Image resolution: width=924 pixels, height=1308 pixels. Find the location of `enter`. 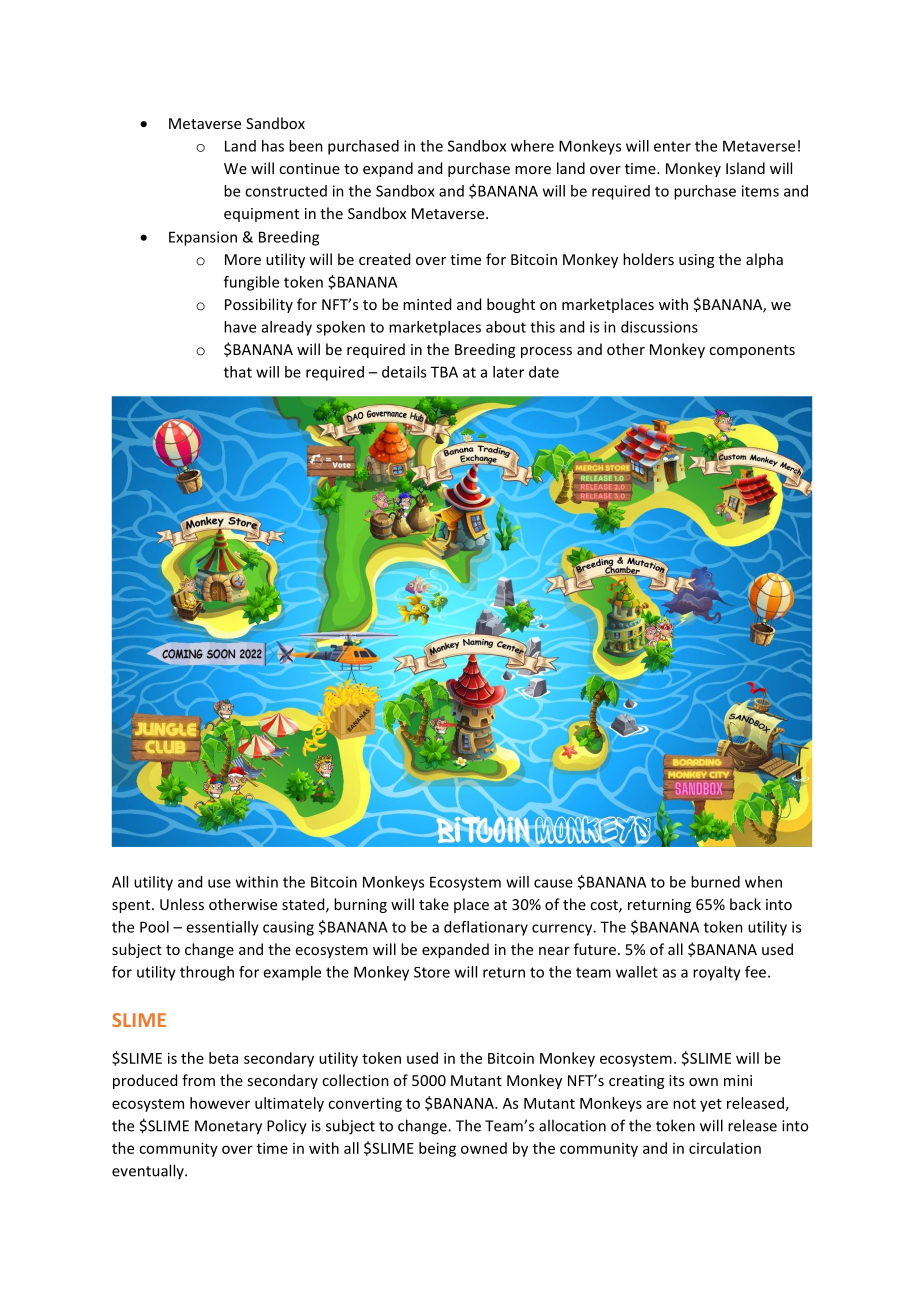

enter is located at coordinates (672, 146).
